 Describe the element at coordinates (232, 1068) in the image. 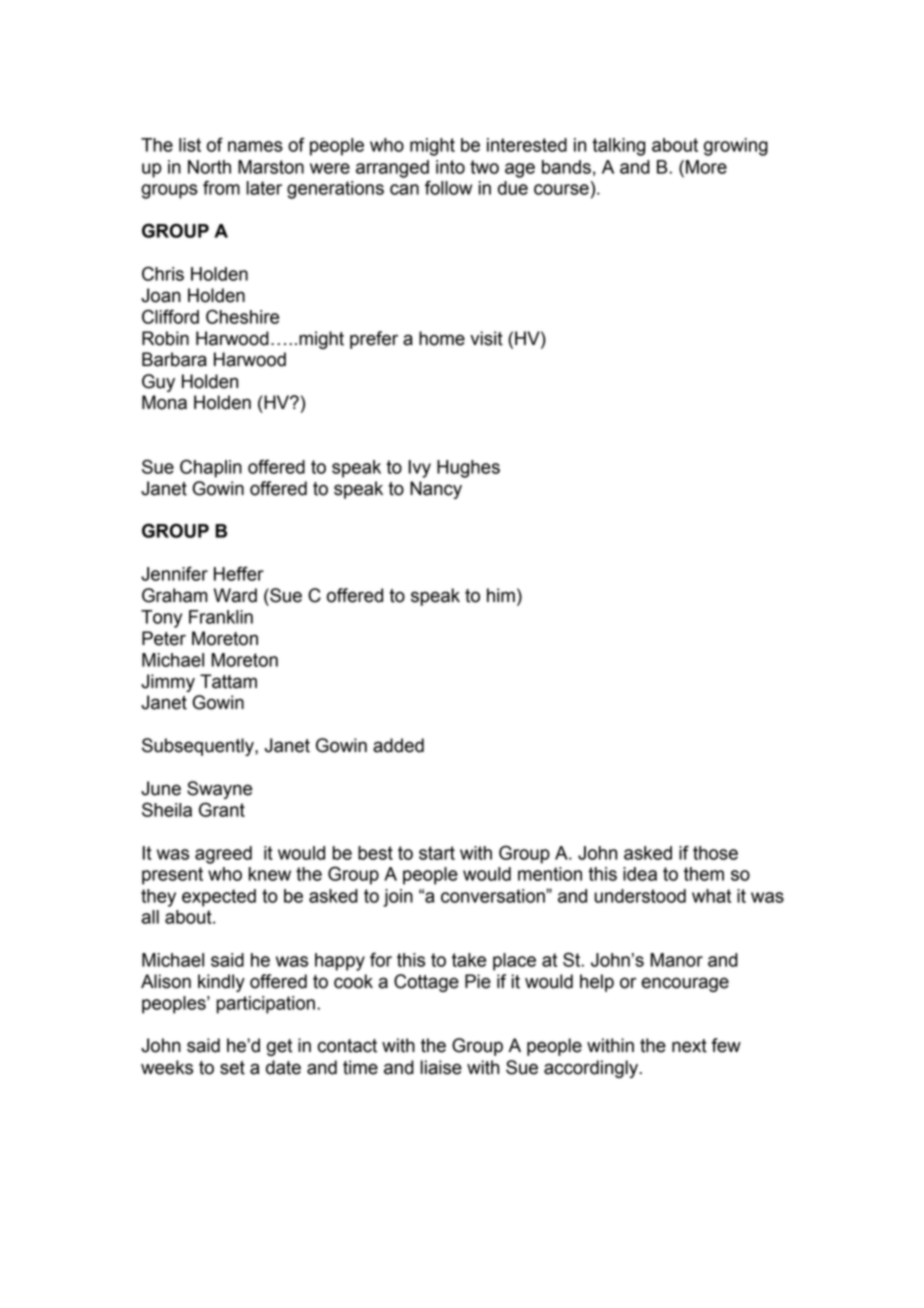

I see `set` at that location.
